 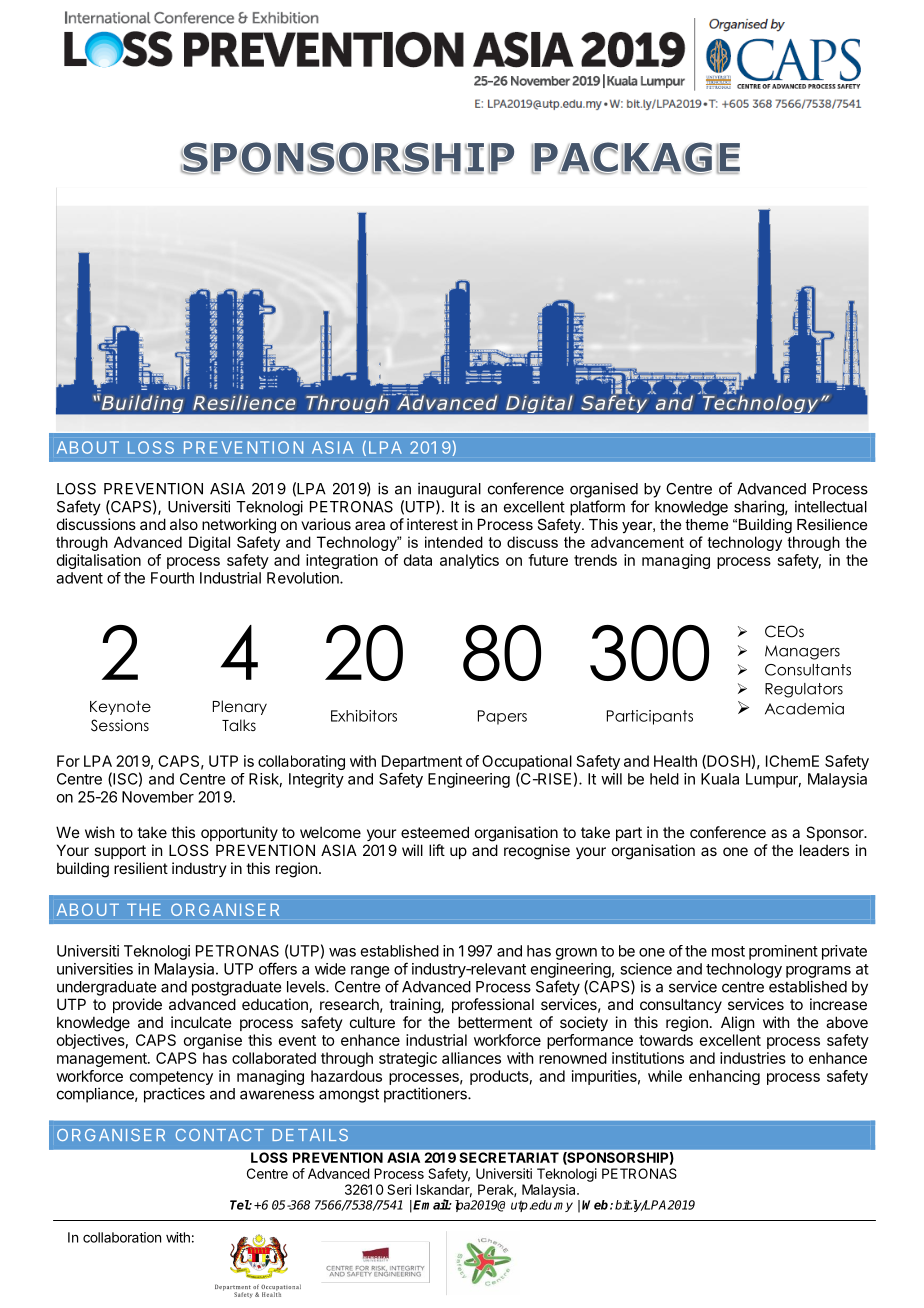 I want to click on provide, so click(x=137, y=1005).
